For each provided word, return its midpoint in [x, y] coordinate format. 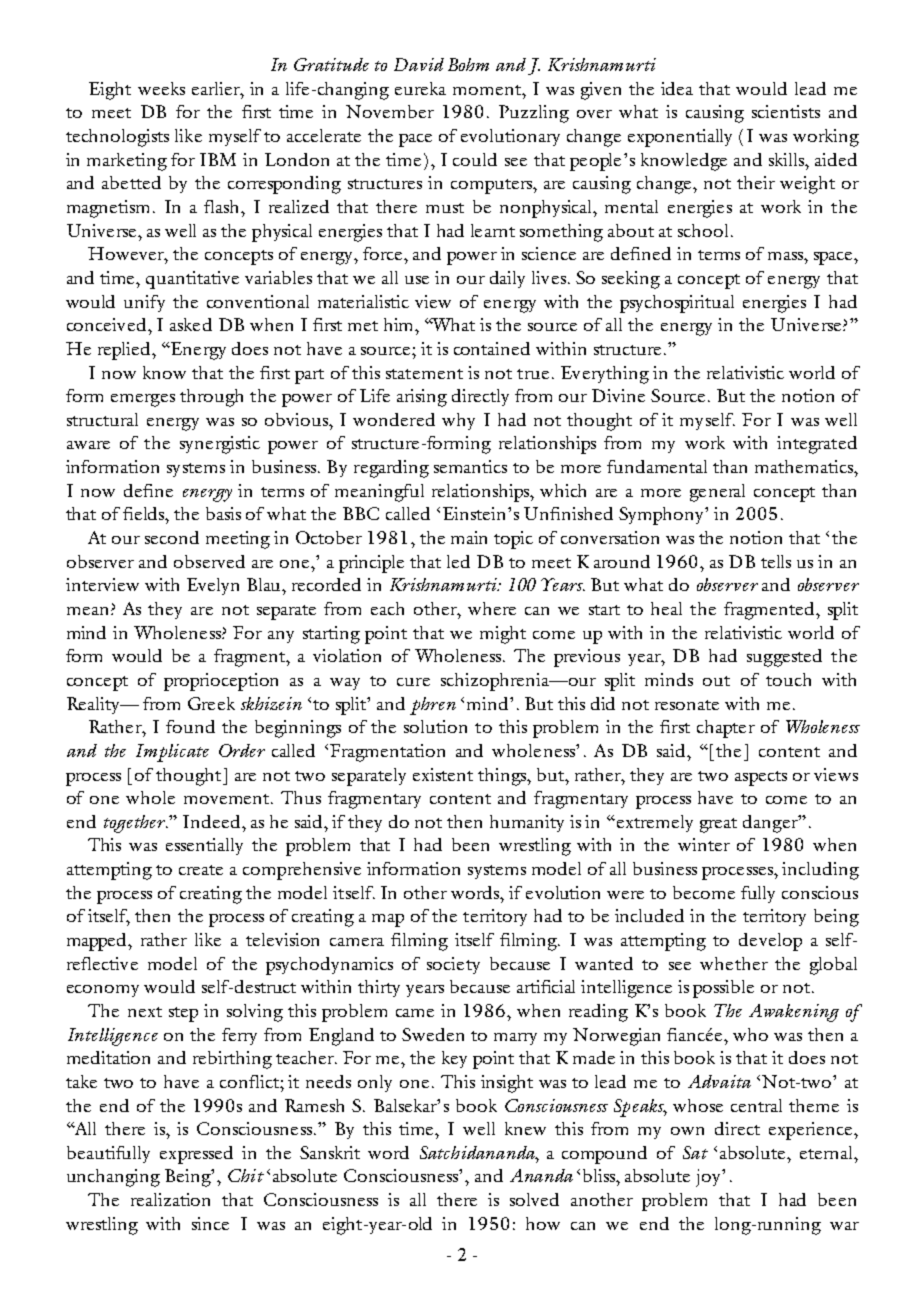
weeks [161, 88]
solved [534, 1199]
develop [770, 942]
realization [170, 1199]
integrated [817, 445]
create [201, 870]
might [503, 635]
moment [488, 90]
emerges [143, 400]
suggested [784, 658]
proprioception [221, 682]
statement [424, 374]
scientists [786, 111]
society [453, 965]
